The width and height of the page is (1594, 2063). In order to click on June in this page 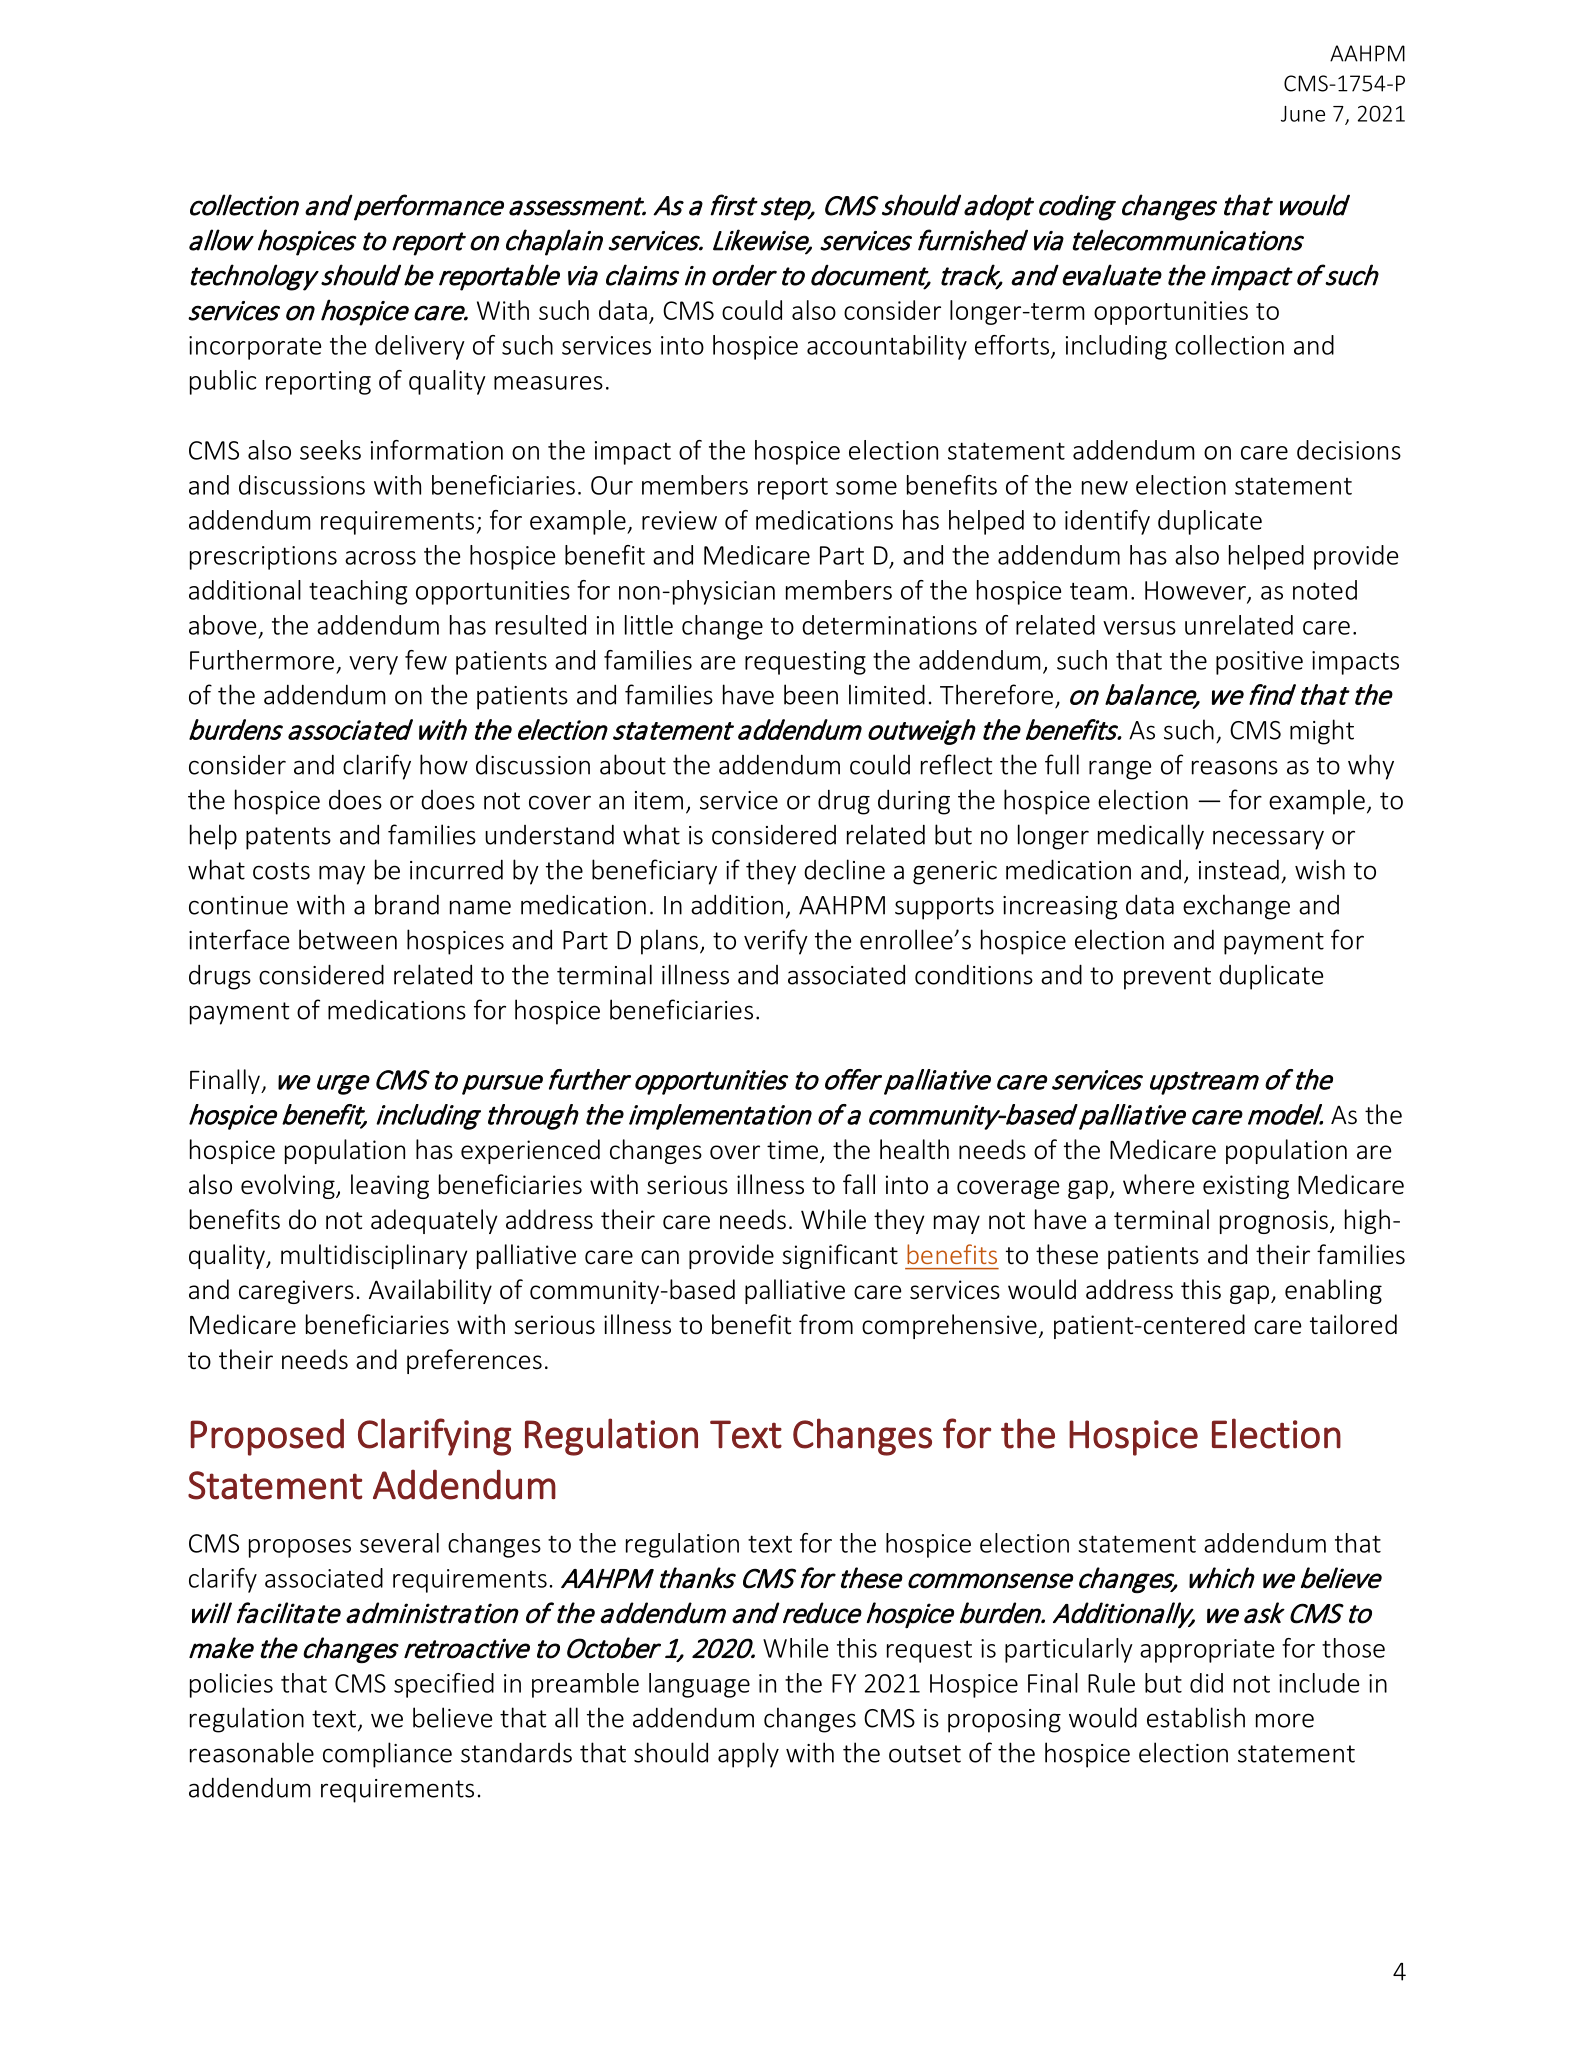, I will do `click(1303, 114)`.
